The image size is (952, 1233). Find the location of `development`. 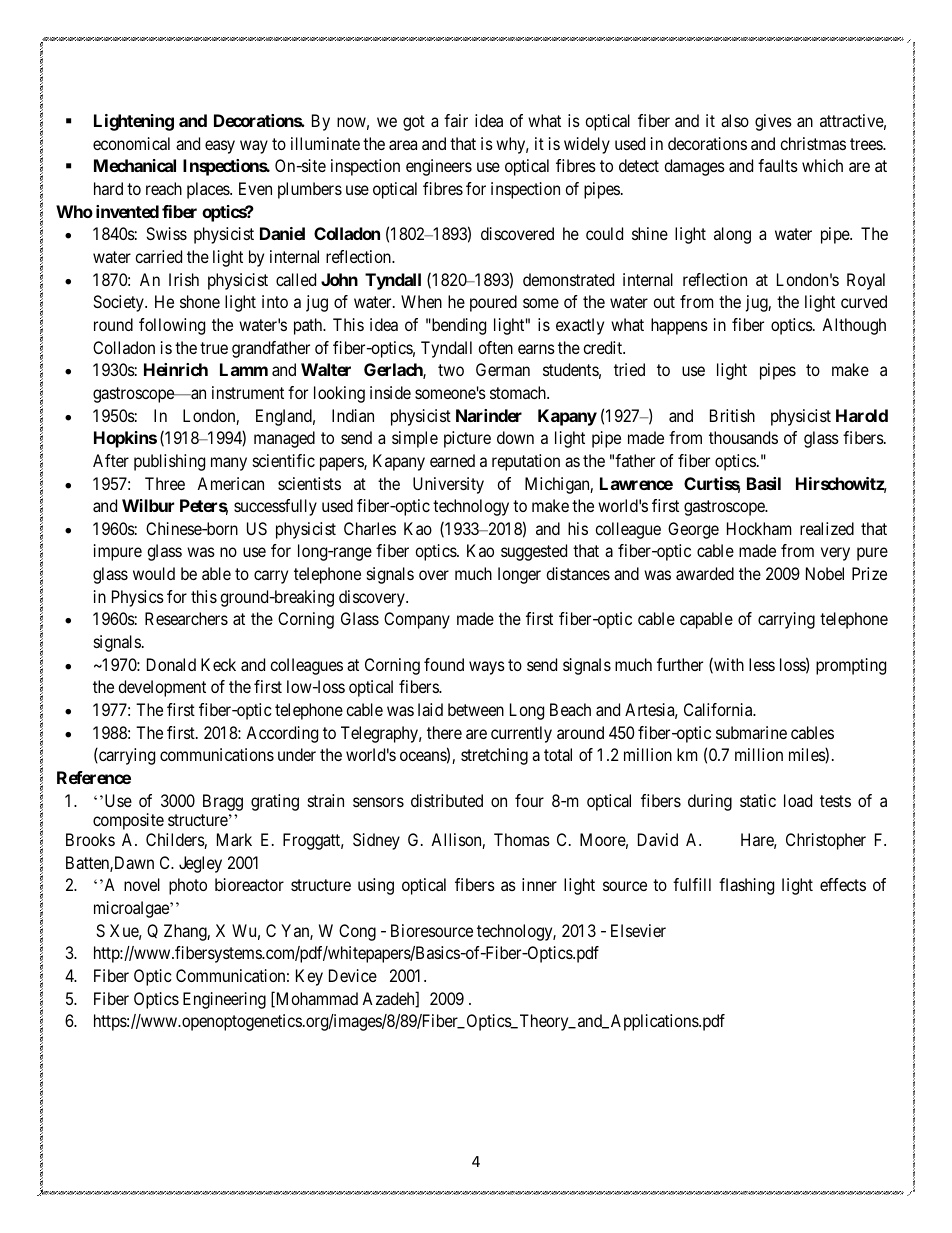

development is located at coordinates (162, 688).
